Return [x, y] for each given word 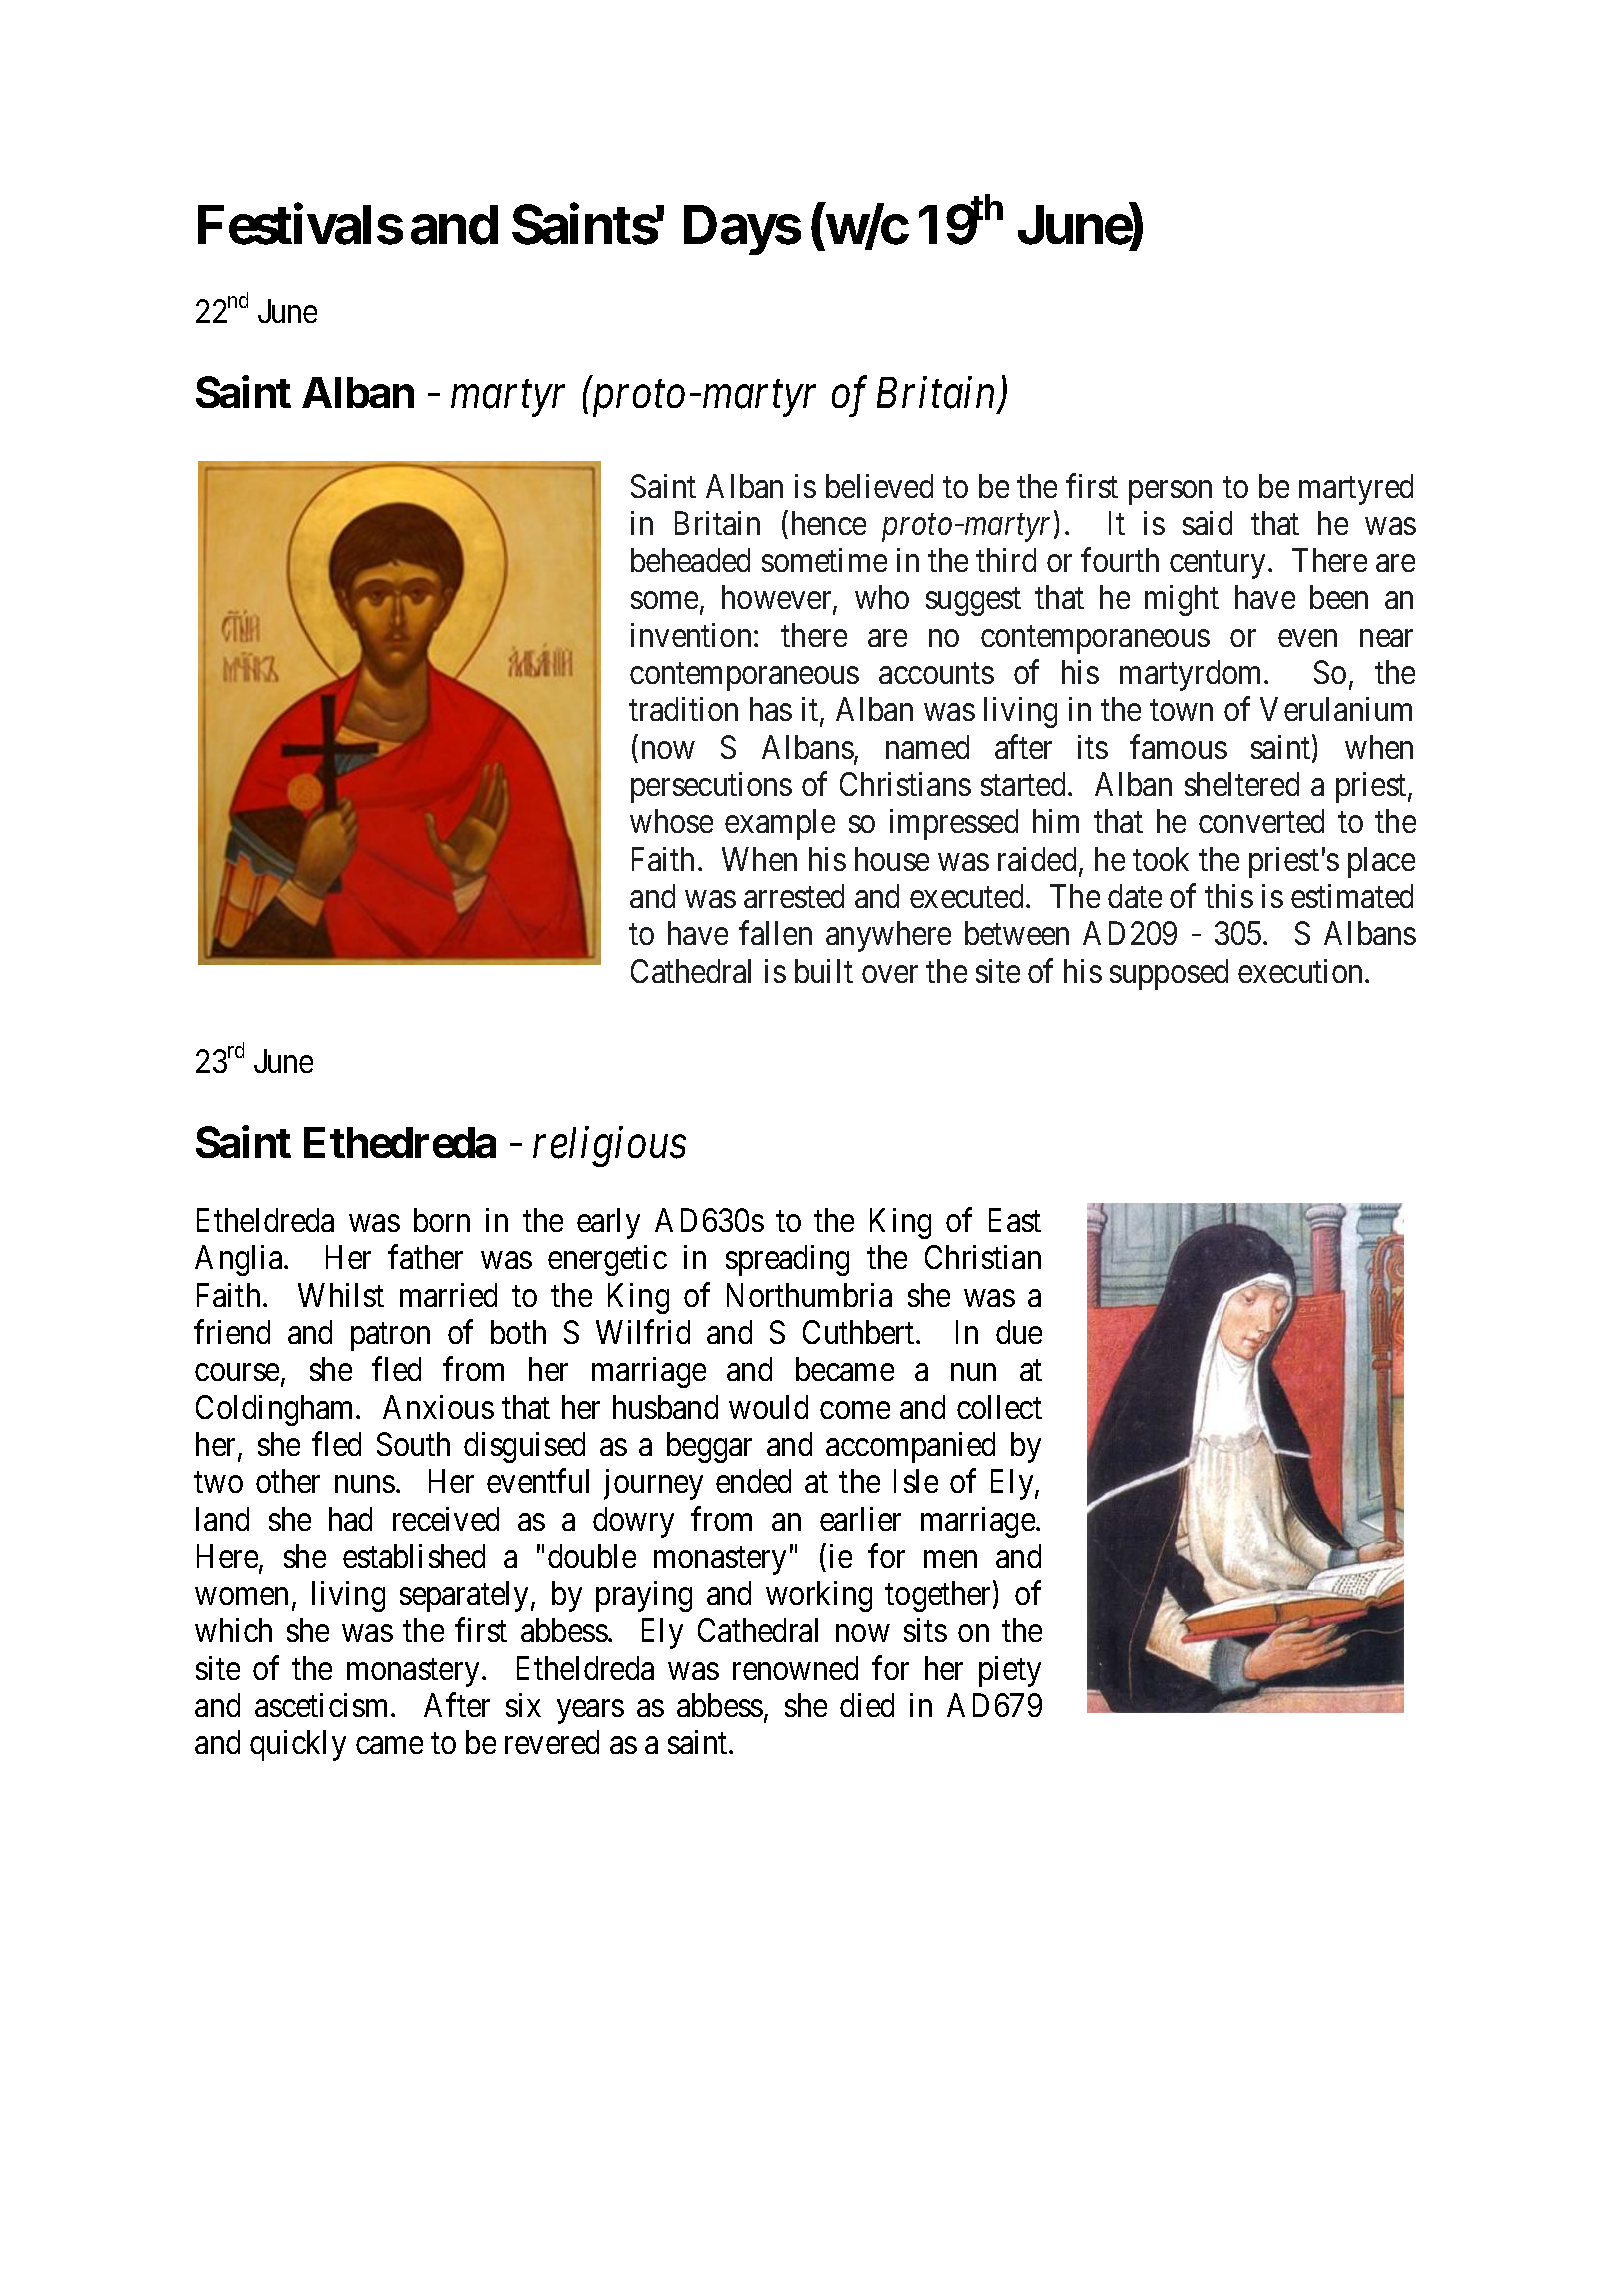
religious [609, 1147]
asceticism [323, 1705]
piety [1010, 1671]
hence [829, 523]
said [1207, 523]
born [442, 1220]
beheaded [690, 560]
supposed [1169, 974]
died [867, 1705]
